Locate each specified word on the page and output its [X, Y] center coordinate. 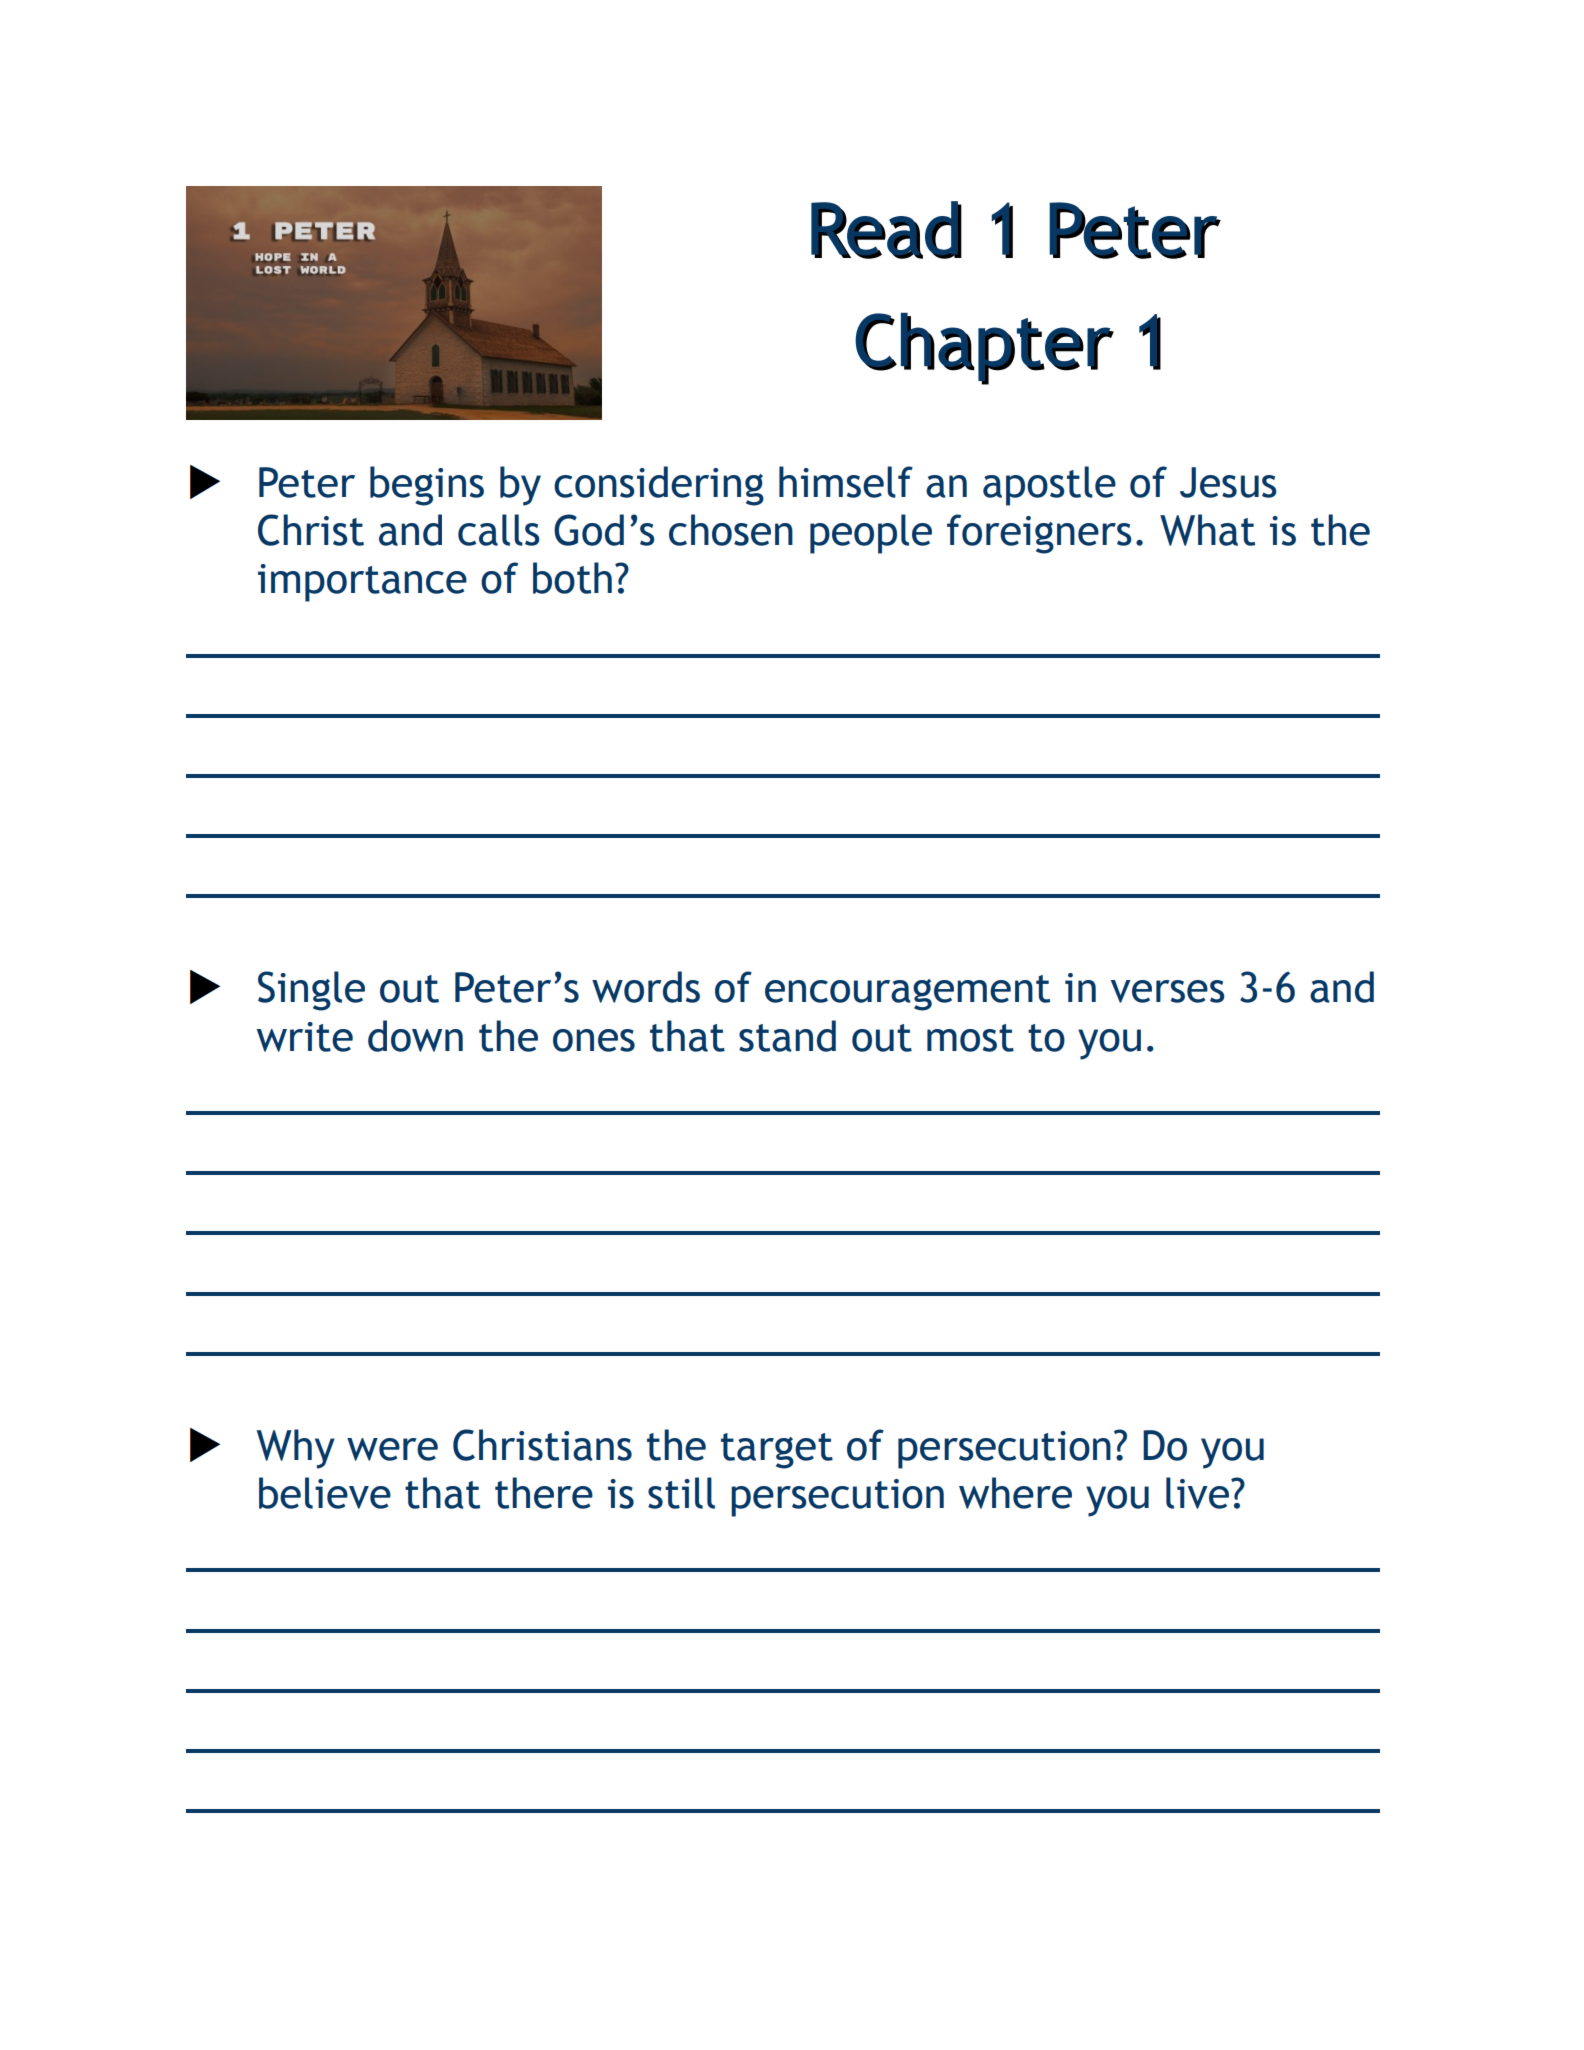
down [415, 1036]
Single [311, 991]
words [646, 987]
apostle [1049, 486]
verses [1167, 991]
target [777, 1451]
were [392, 1449]
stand [787, 1036]
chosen [731, 530]
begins [427, 486]
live [1199, 1493]
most [970, 1038]
